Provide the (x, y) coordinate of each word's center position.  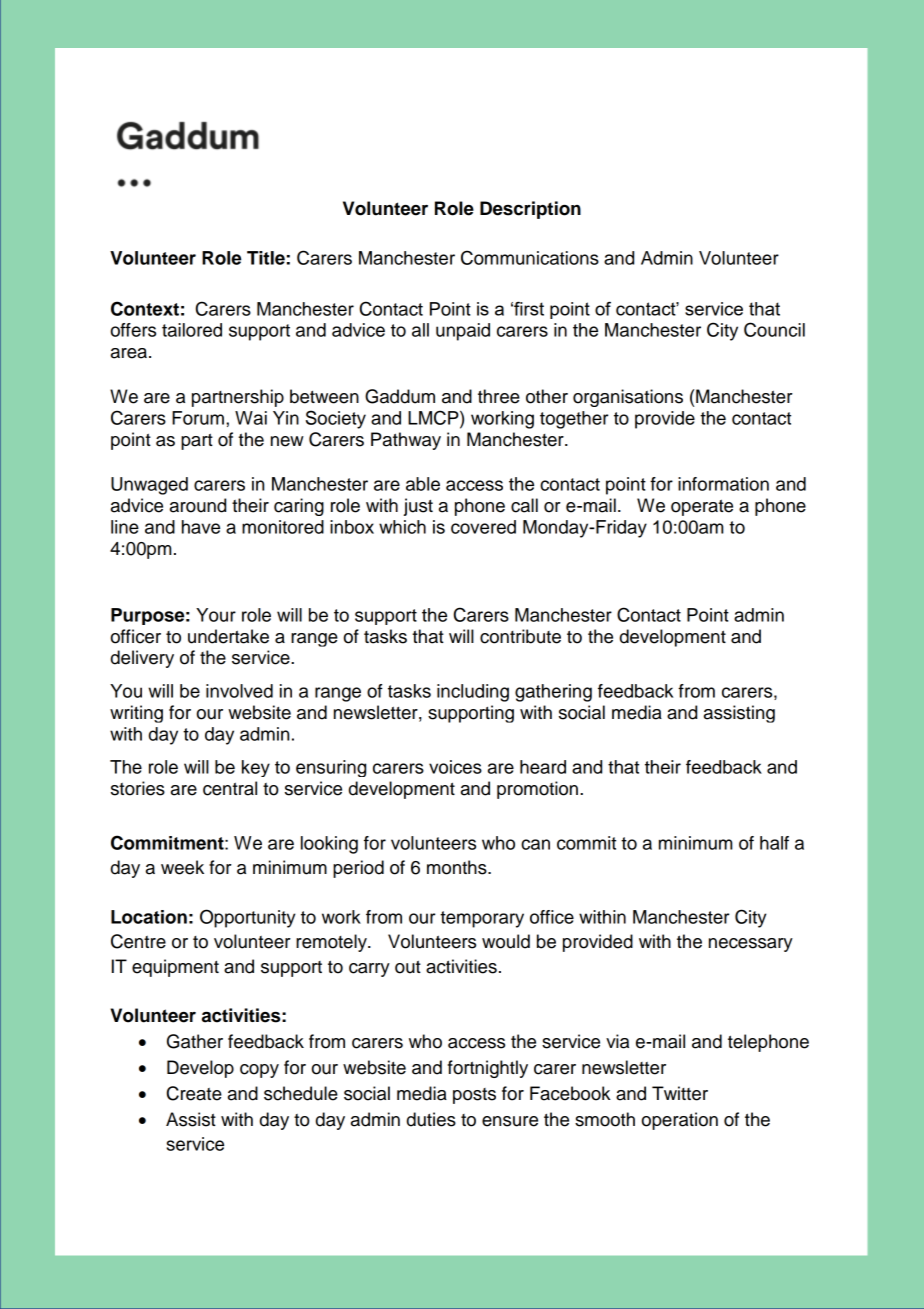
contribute (520, 636)
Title (266, 258)
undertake (228, 636)
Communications (530, 257)
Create (194, 1093)
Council (774, 329)
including (473, 693)
